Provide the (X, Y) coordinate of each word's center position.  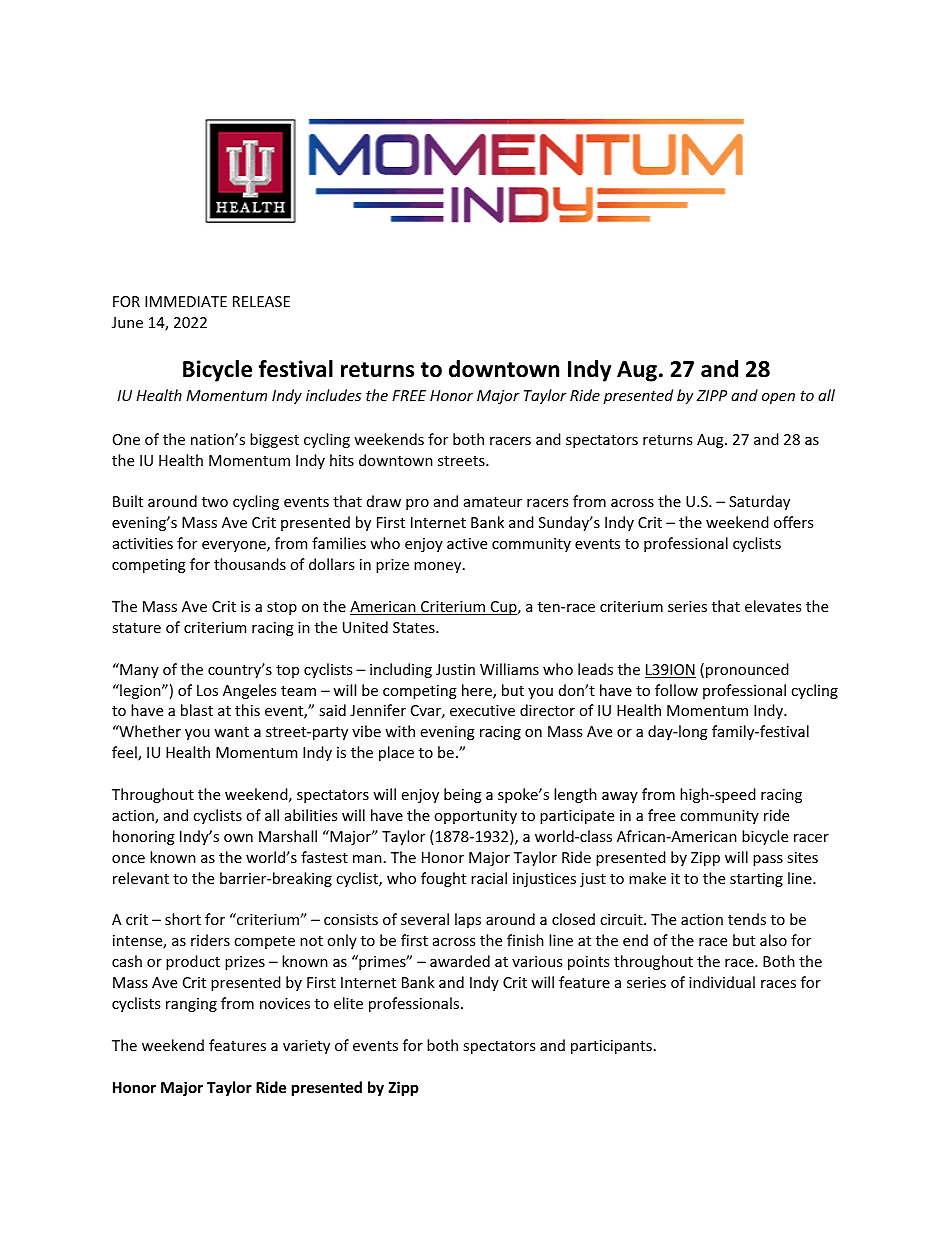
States (415, 627)
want (231, 732)
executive (482, 710)
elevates (773, 606)
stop (282, 608)
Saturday (759, 502)
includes (333, 395)
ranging (191, 1005)
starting (756, 880)
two (215, 502)
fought (443, 879)
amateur (493, 502)
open (778, 398)
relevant (141, 878)
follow (676, 690)
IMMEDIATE (186, 301)
